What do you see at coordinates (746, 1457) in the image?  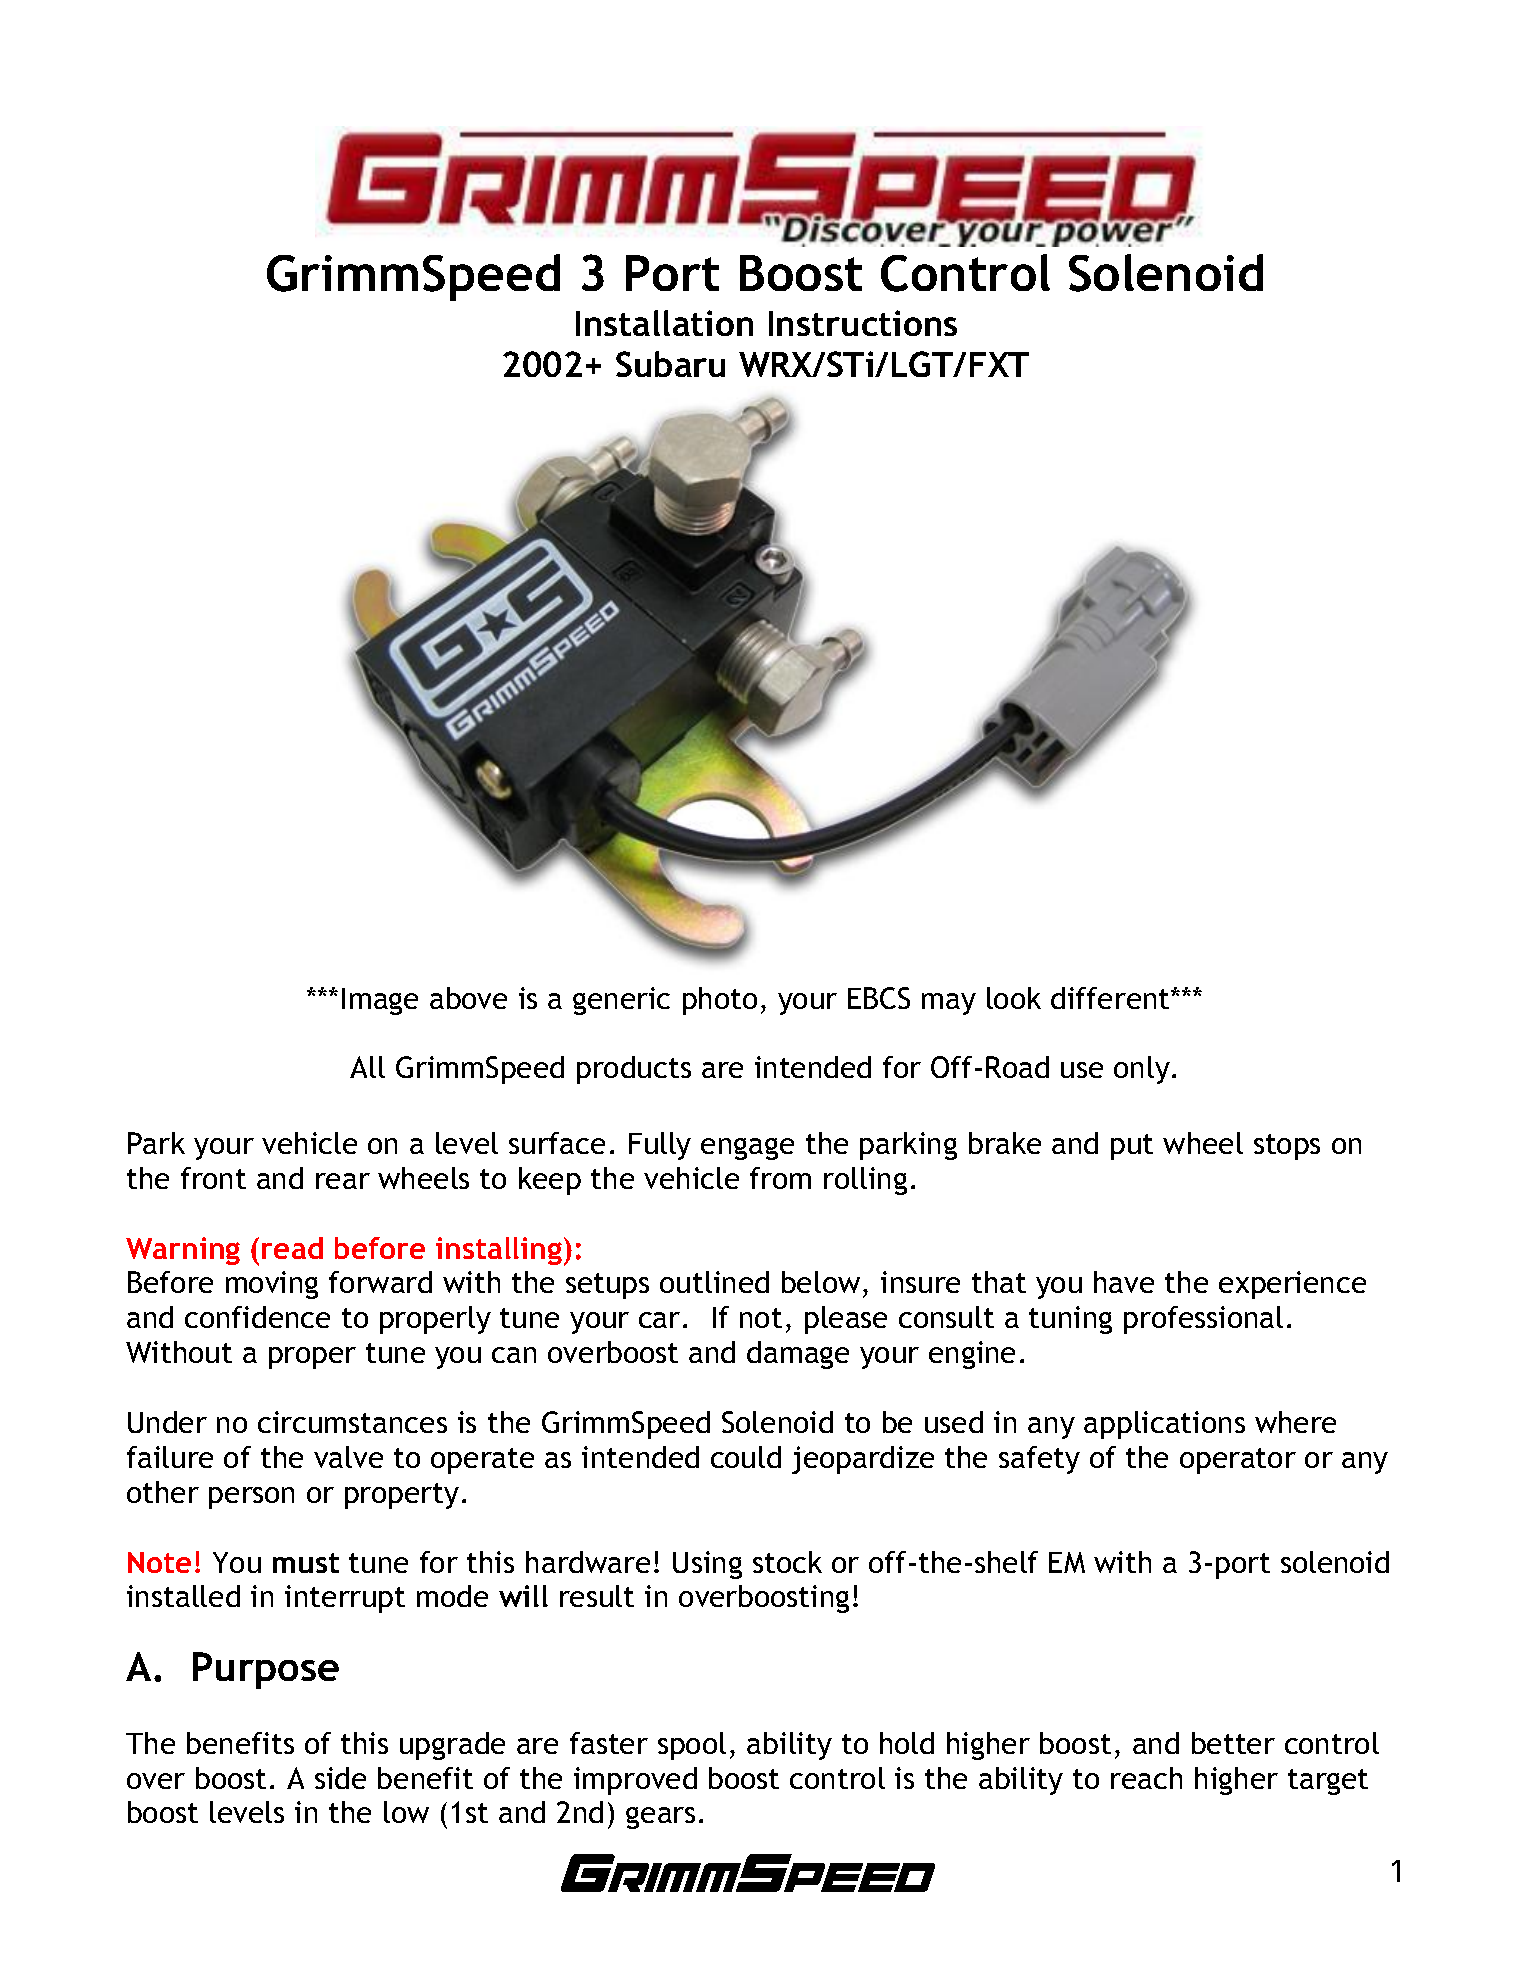 I see `could` at bounding box center [746, 1457].
